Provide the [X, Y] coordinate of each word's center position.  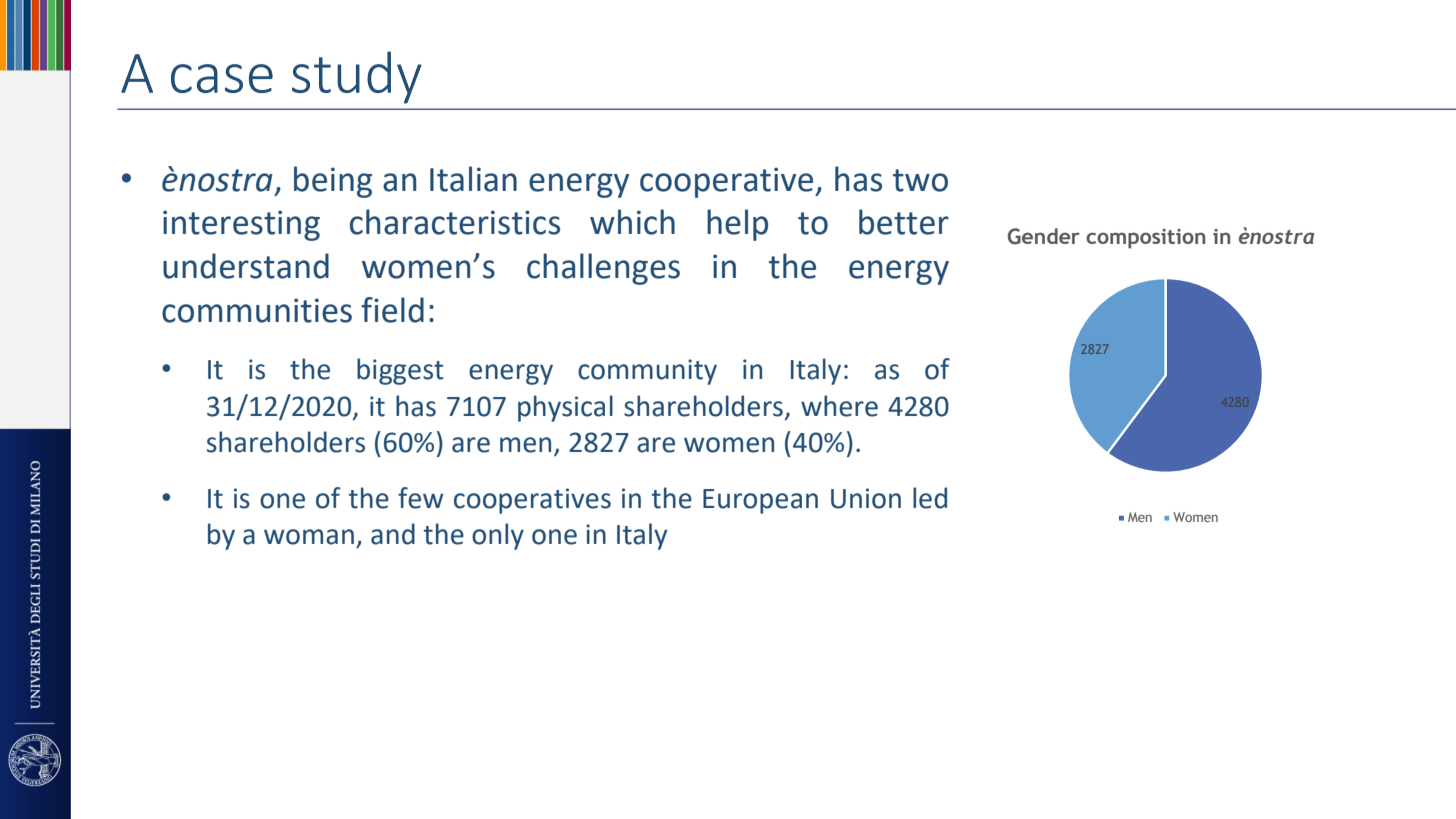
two [920, 180]
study [357, 77]
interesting [241, 225]
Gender [1044, 236]
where [839, 406]
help [737, 225]
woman [309, 537]
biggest [400, 371]
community [647, 372]
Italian [473, 179]
